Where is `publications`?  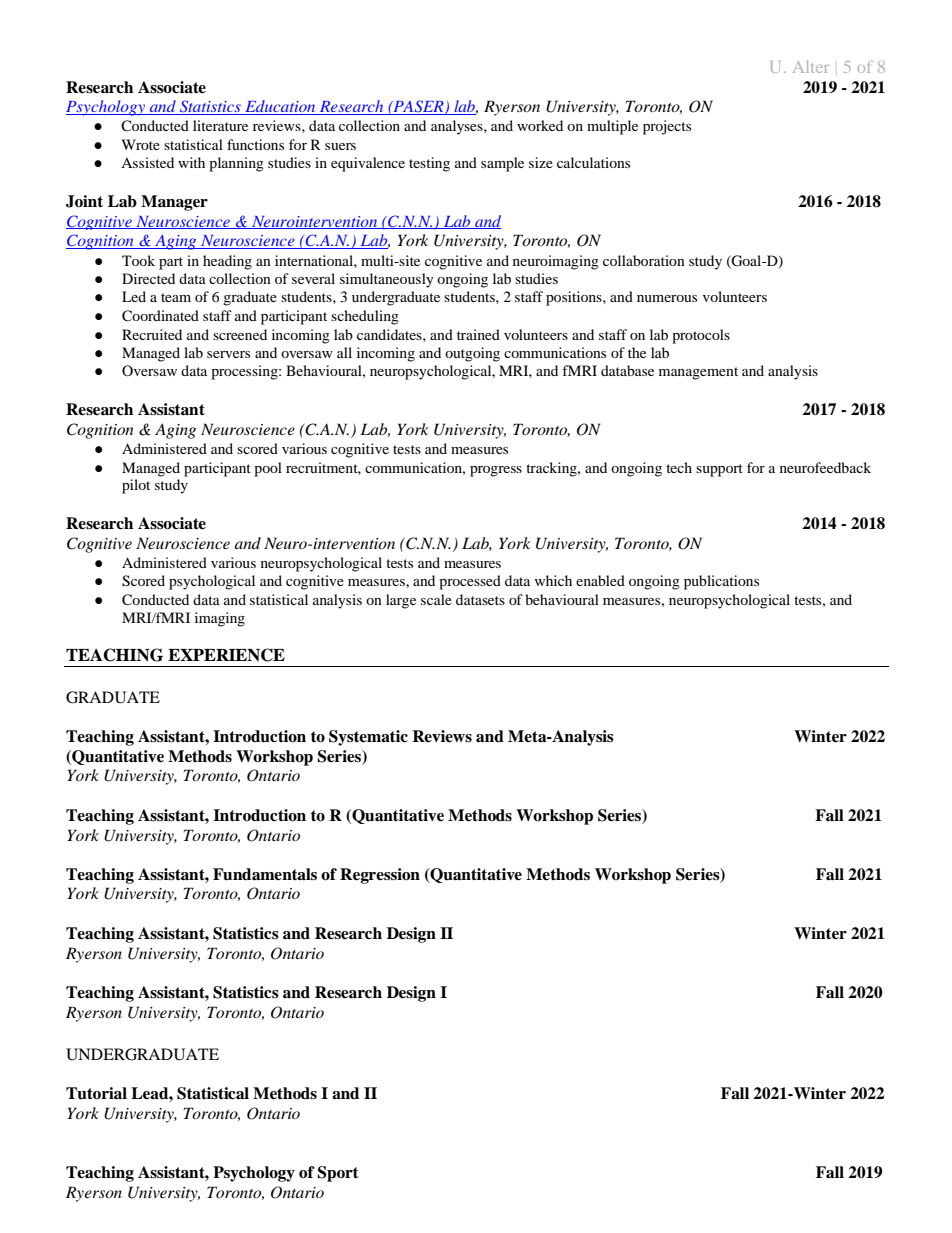 publications is located at coordinates (721, 582).
